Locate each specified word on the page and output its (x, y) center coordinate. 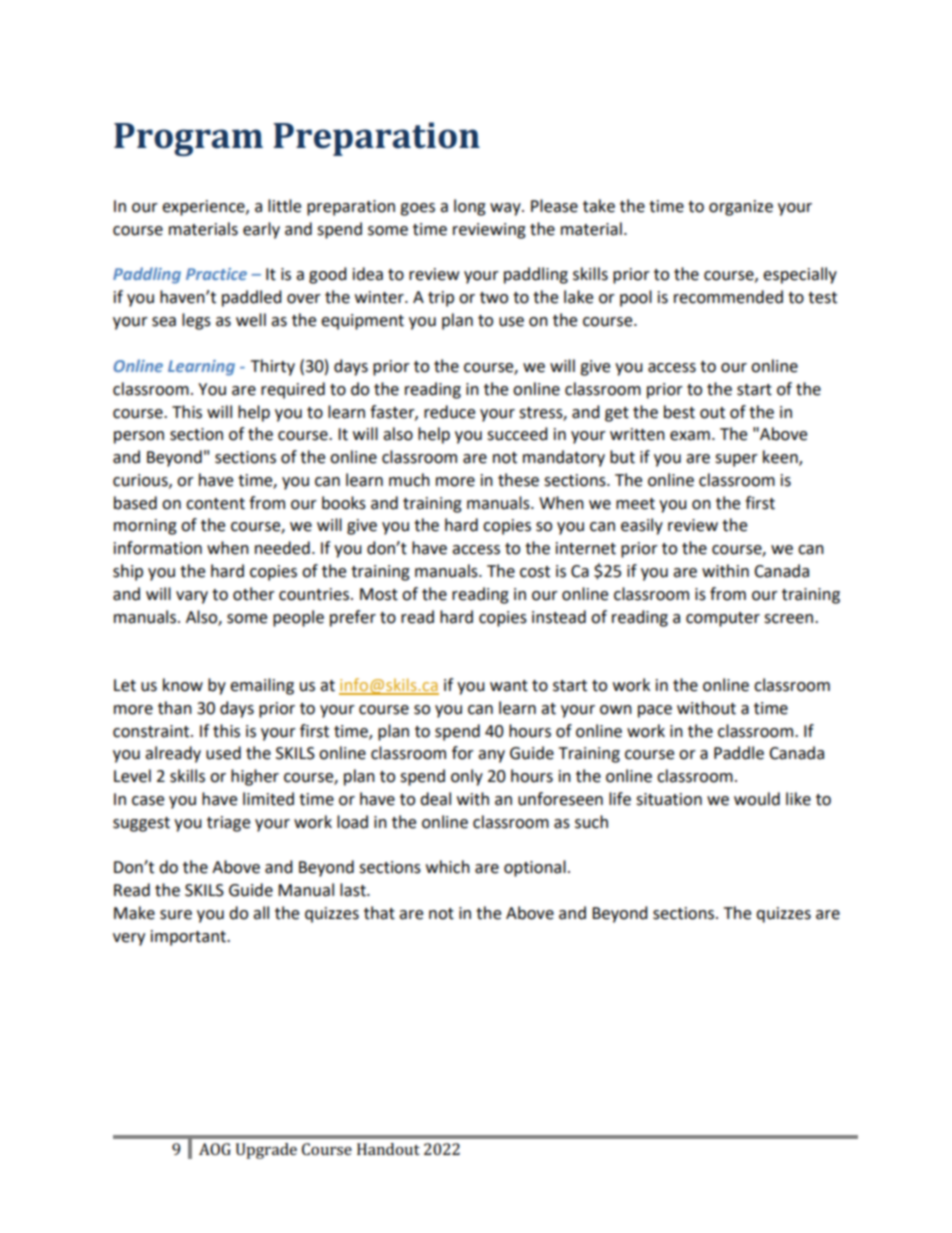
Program (188, 139)
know (183, 685)
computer (723, 619)
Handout (388, 1149)
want (509, 686)
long (470, 207)
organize (741, 208)
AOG (215, 1149)
